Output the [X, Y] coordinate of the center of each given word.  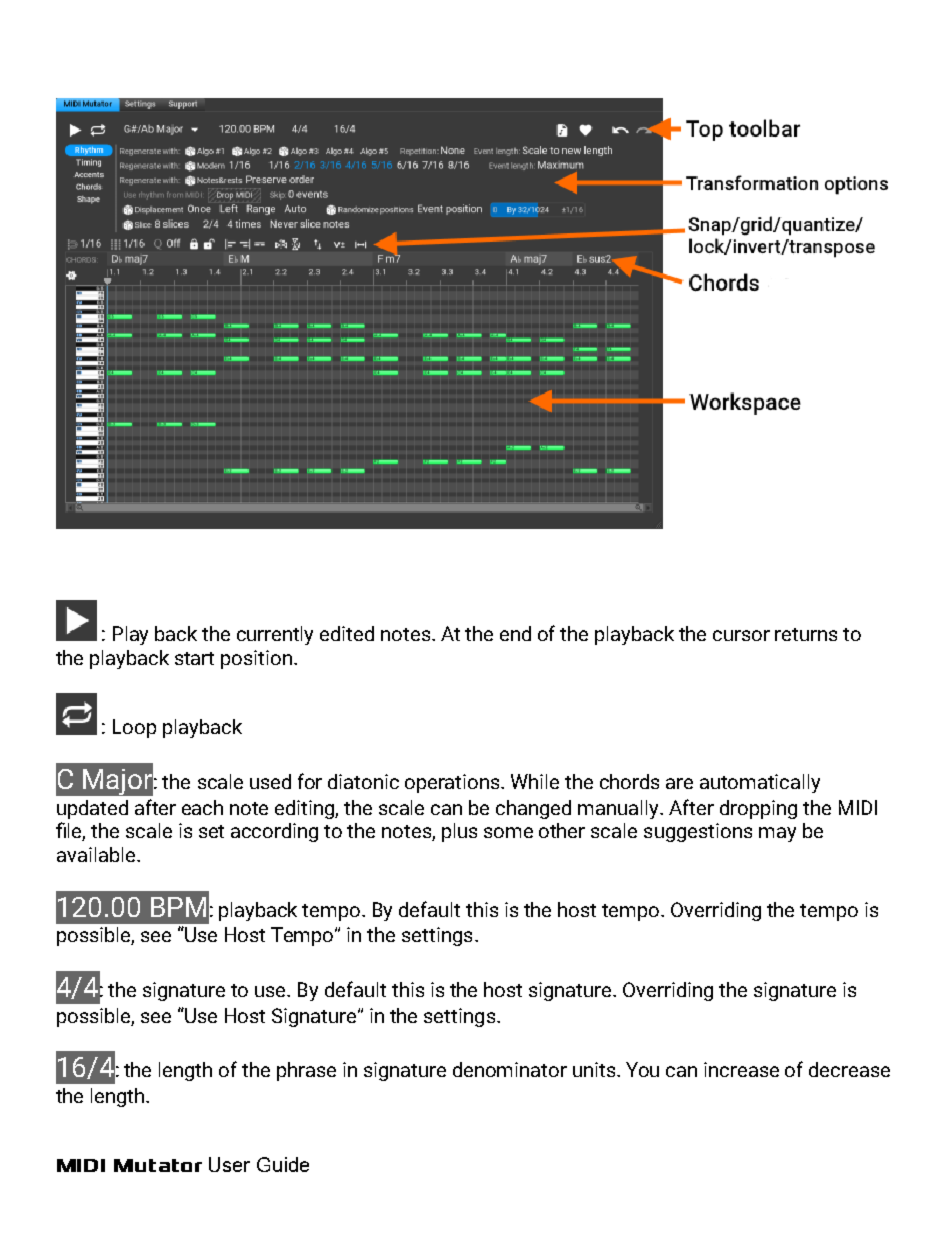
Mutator [158, 1165]
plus [459, 832]
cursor [741, 635]
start [194, 658]
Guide [283, 1164]
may [777, 834]
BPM [178, 907]
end [515, 633]
